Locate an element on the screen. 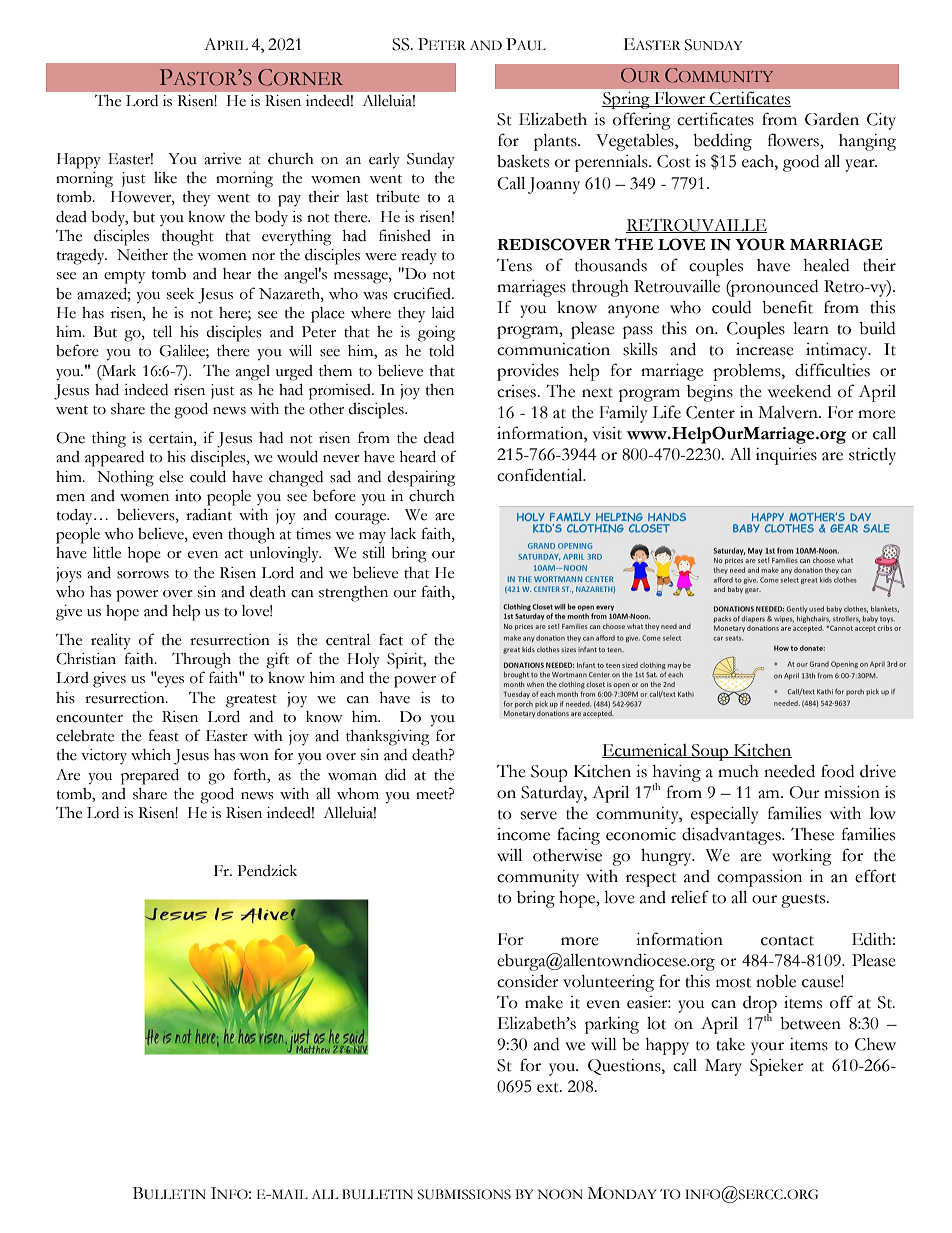 The height and width of the screenshot is (1233, 952). else is located at coordinates (171, 476).
